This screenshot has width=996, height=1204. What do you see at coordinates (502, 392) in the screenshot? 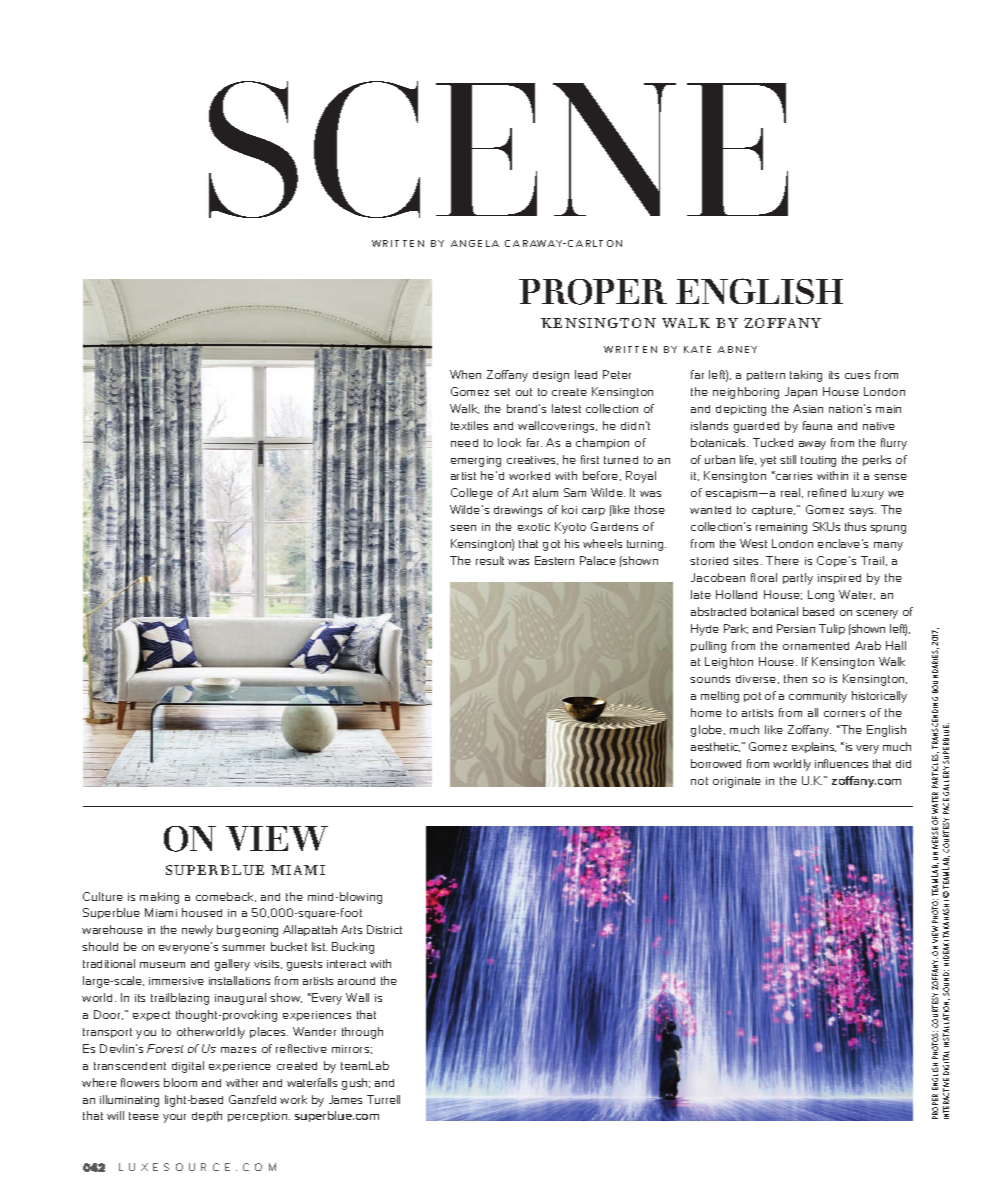
I see `set` at bounding box center [502, 392].
